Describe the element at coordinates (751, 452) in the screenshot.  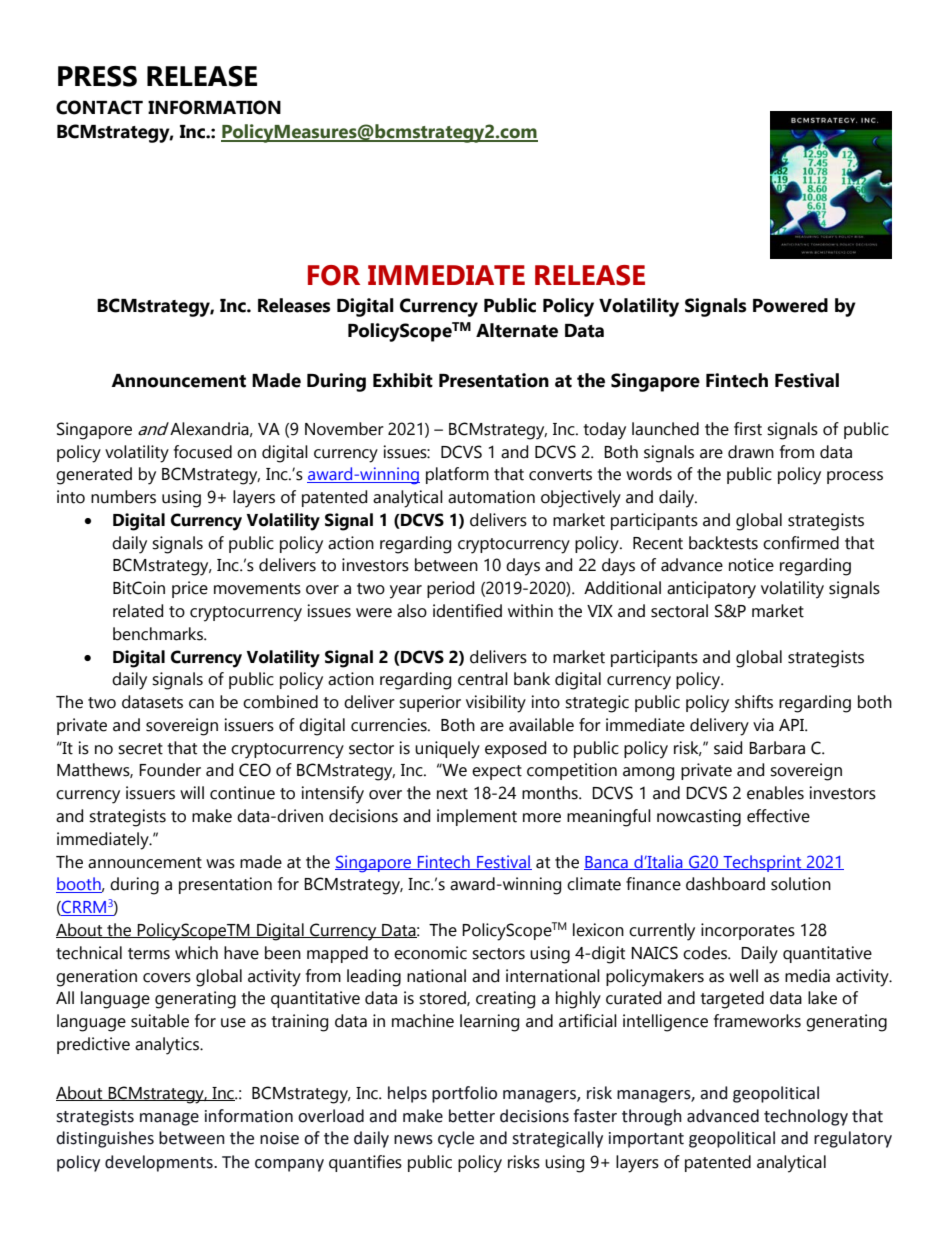
I see `drawn` at that location.
